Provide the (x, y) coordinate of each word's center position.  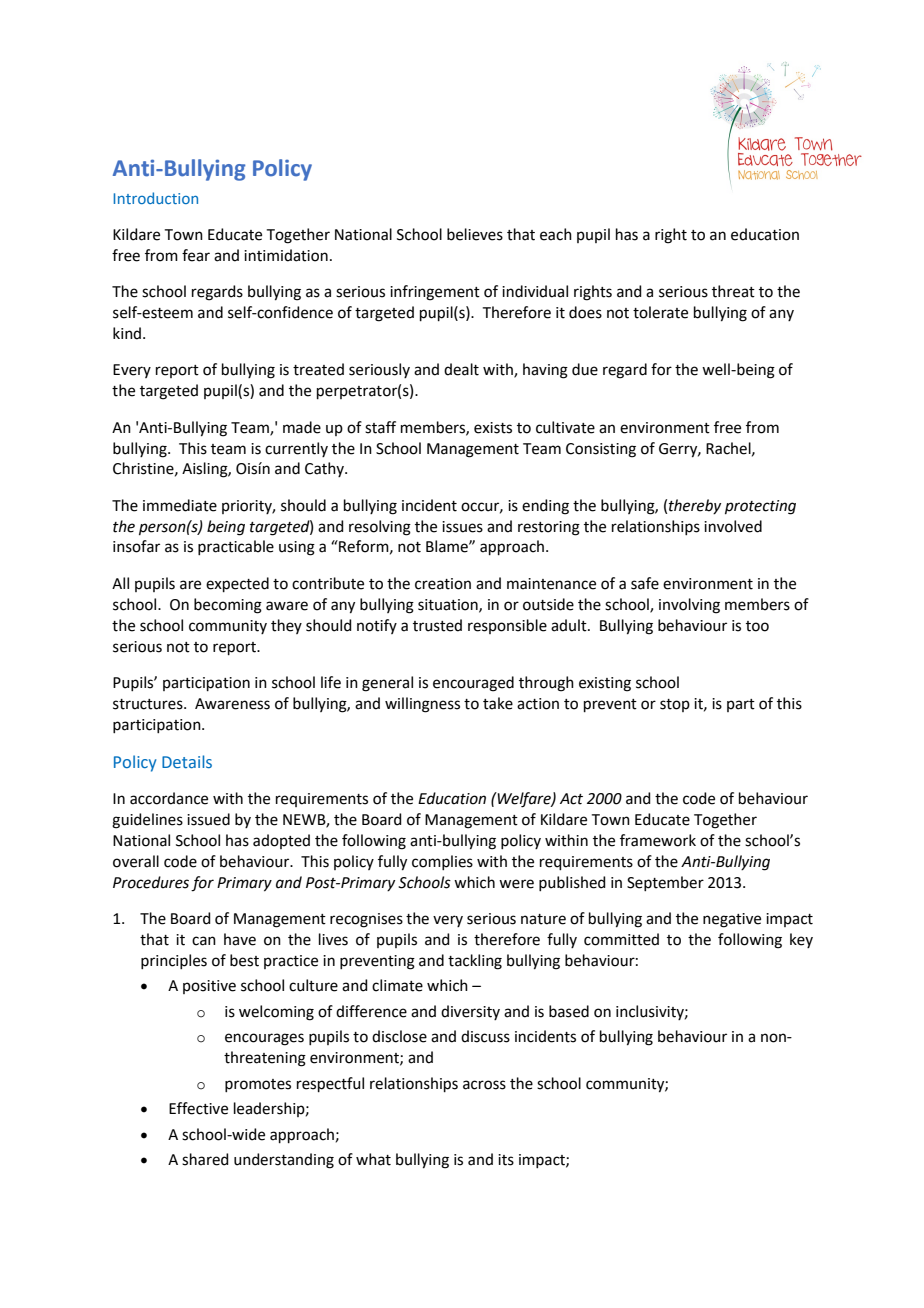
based (569, 1011)
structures (149, 704)
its (506, 1160)
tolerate (660, 312)
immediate (180, 505)
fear (196, 255)
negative (732, 920)
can (204, 941)
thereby (695, 506)
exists (493, 428)
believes (475, 234)
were (516, 884)
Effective (198, 1108)
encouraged (473, 684)
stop (675, 705)
